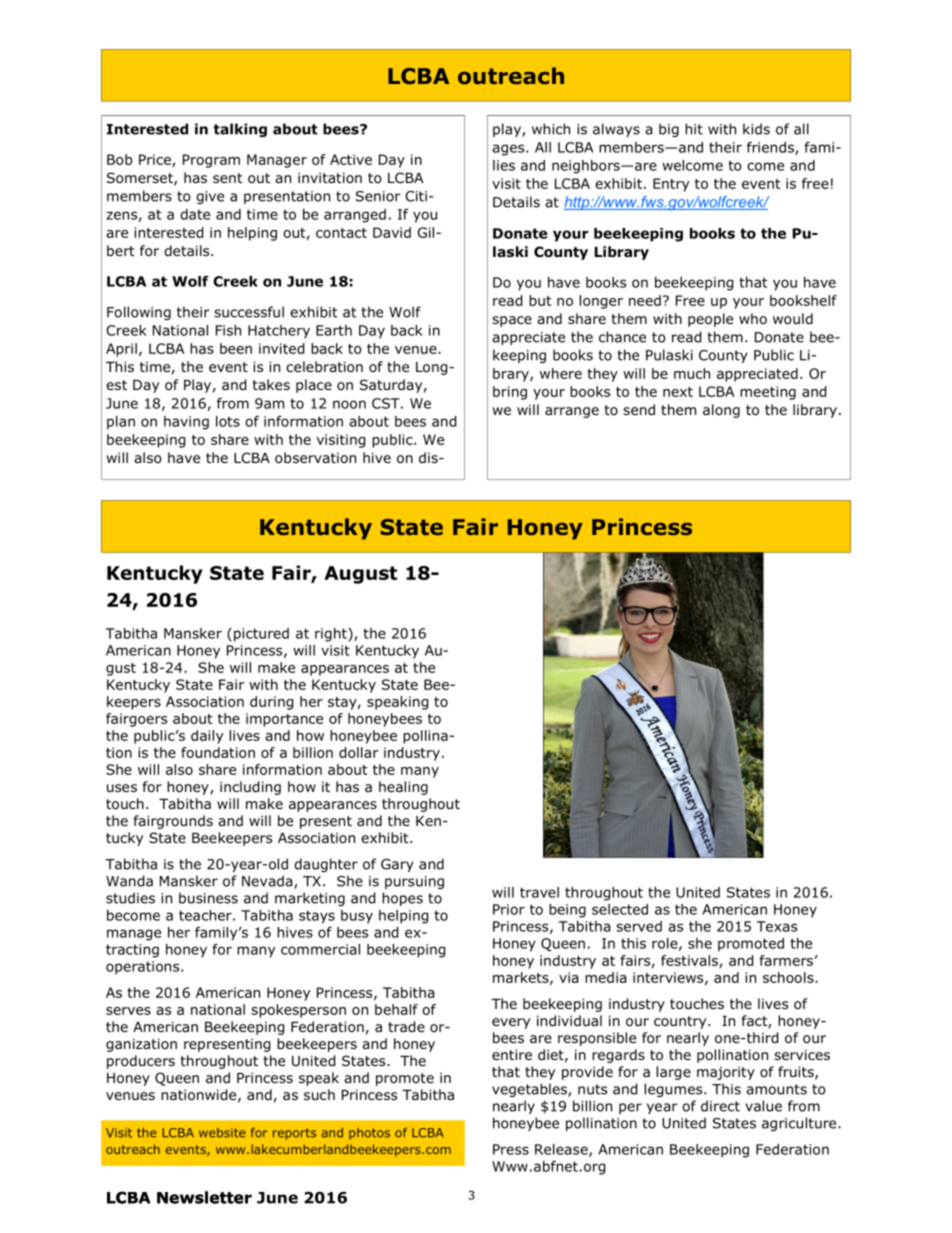 Image resolution: width=952 pixels, height=1233 pixels. Describe the element at coordinates (261, 635) in the document. I see `pictured` at that location.
